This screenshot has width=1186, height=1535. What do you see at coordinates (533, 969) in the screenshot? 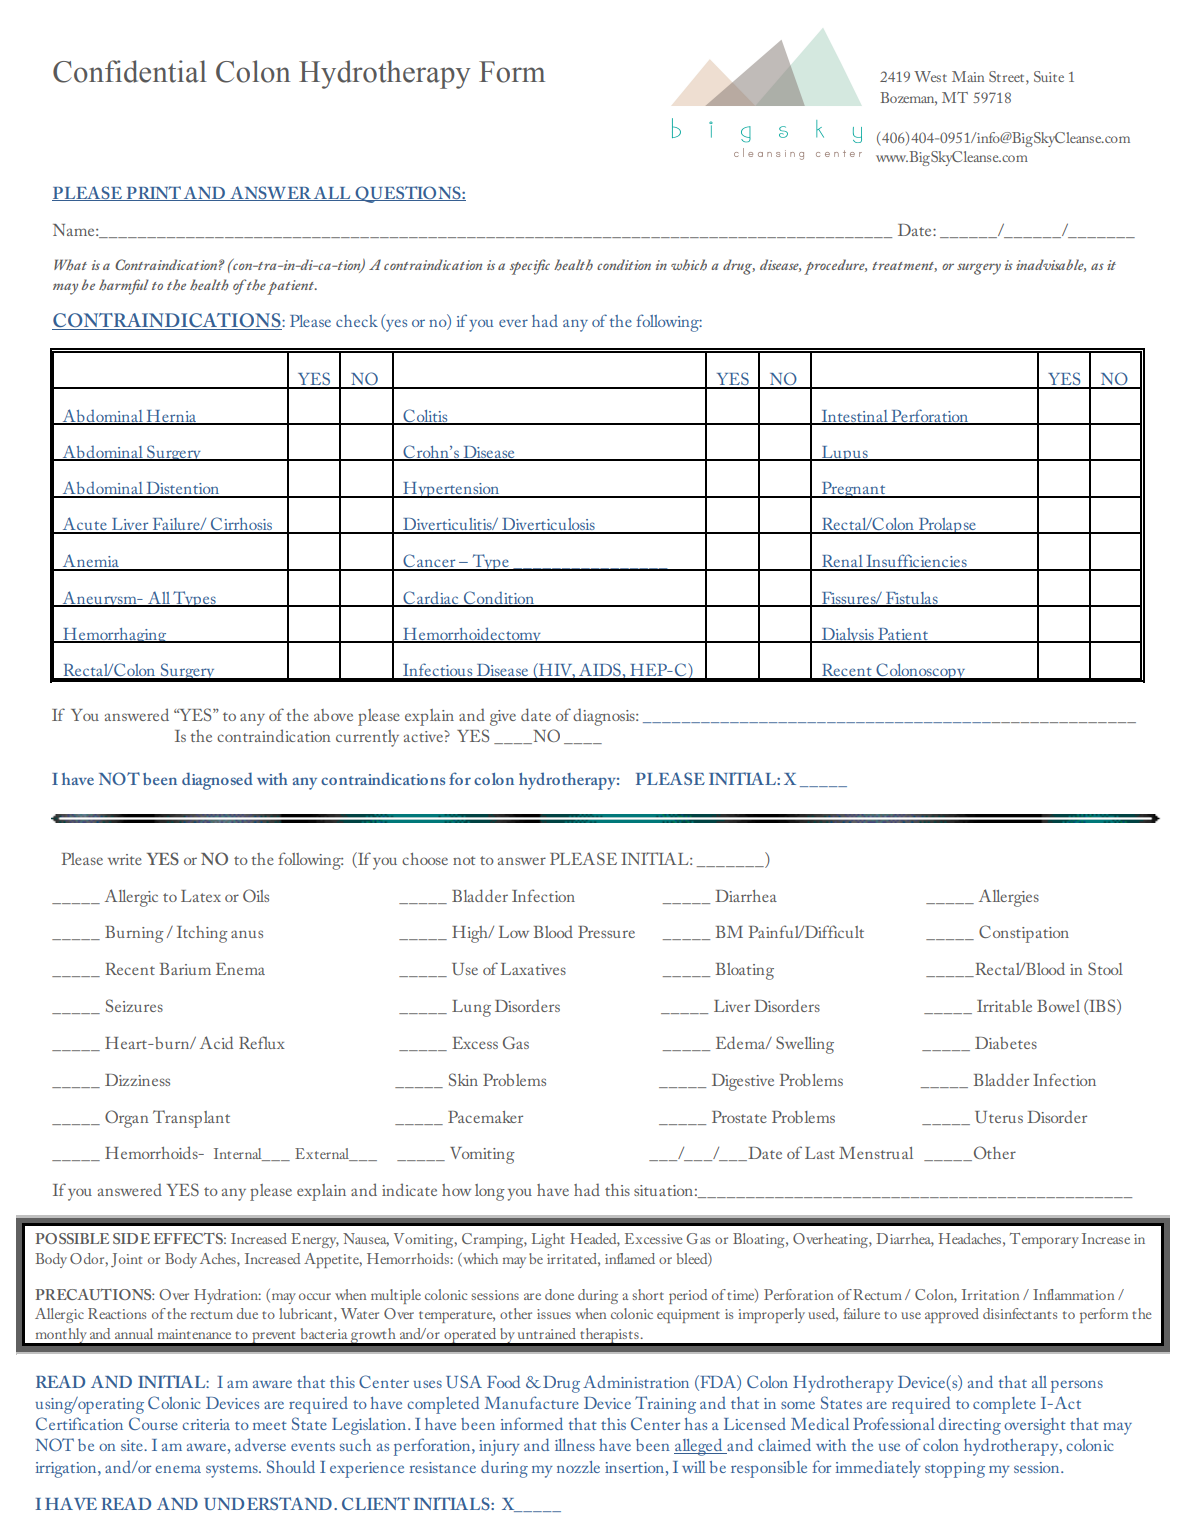
I see `Laxatives` at bounding box center [533, 969].
